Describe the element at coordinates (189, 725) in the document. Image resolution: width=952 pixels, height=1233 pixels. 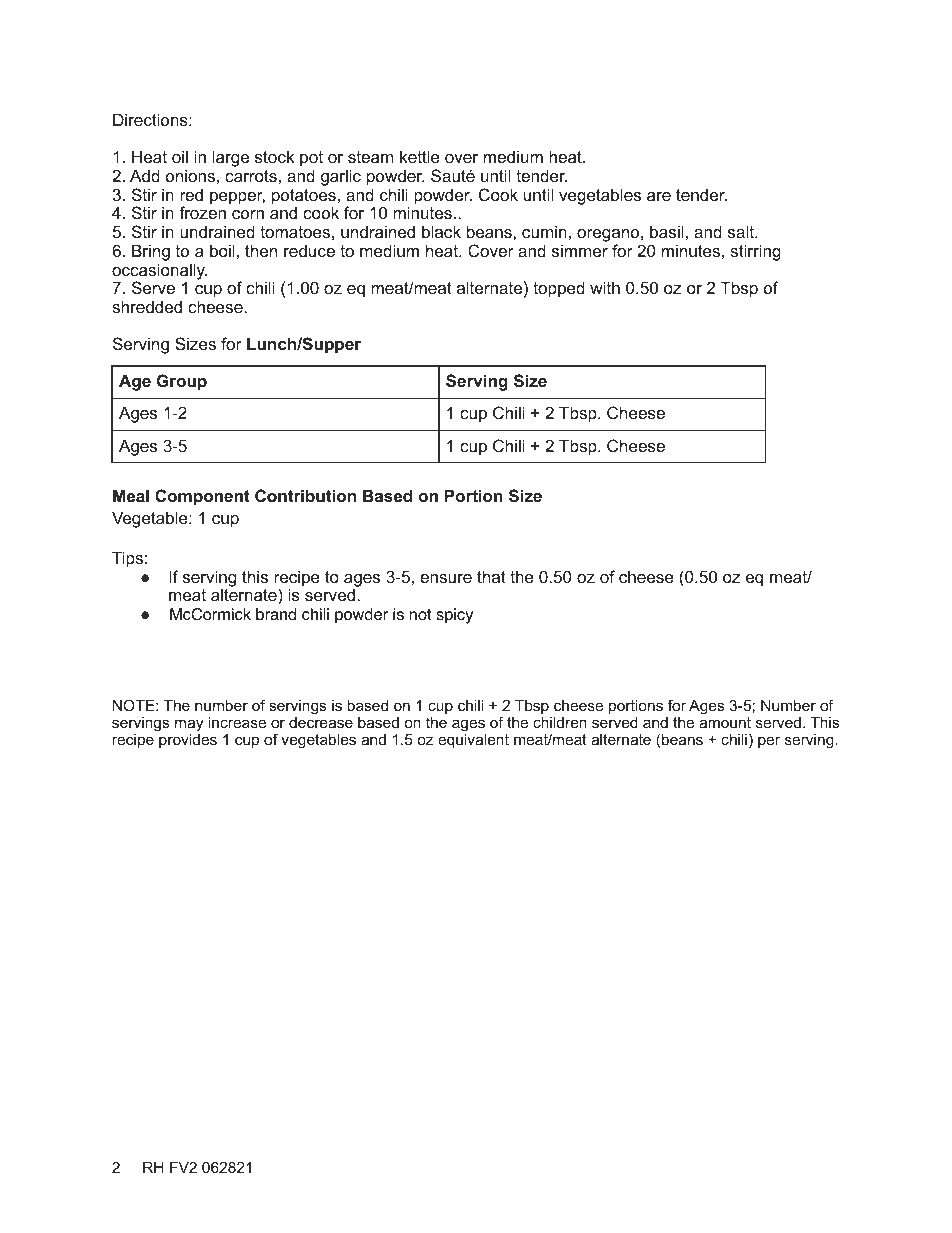
I see `may` at that location.
